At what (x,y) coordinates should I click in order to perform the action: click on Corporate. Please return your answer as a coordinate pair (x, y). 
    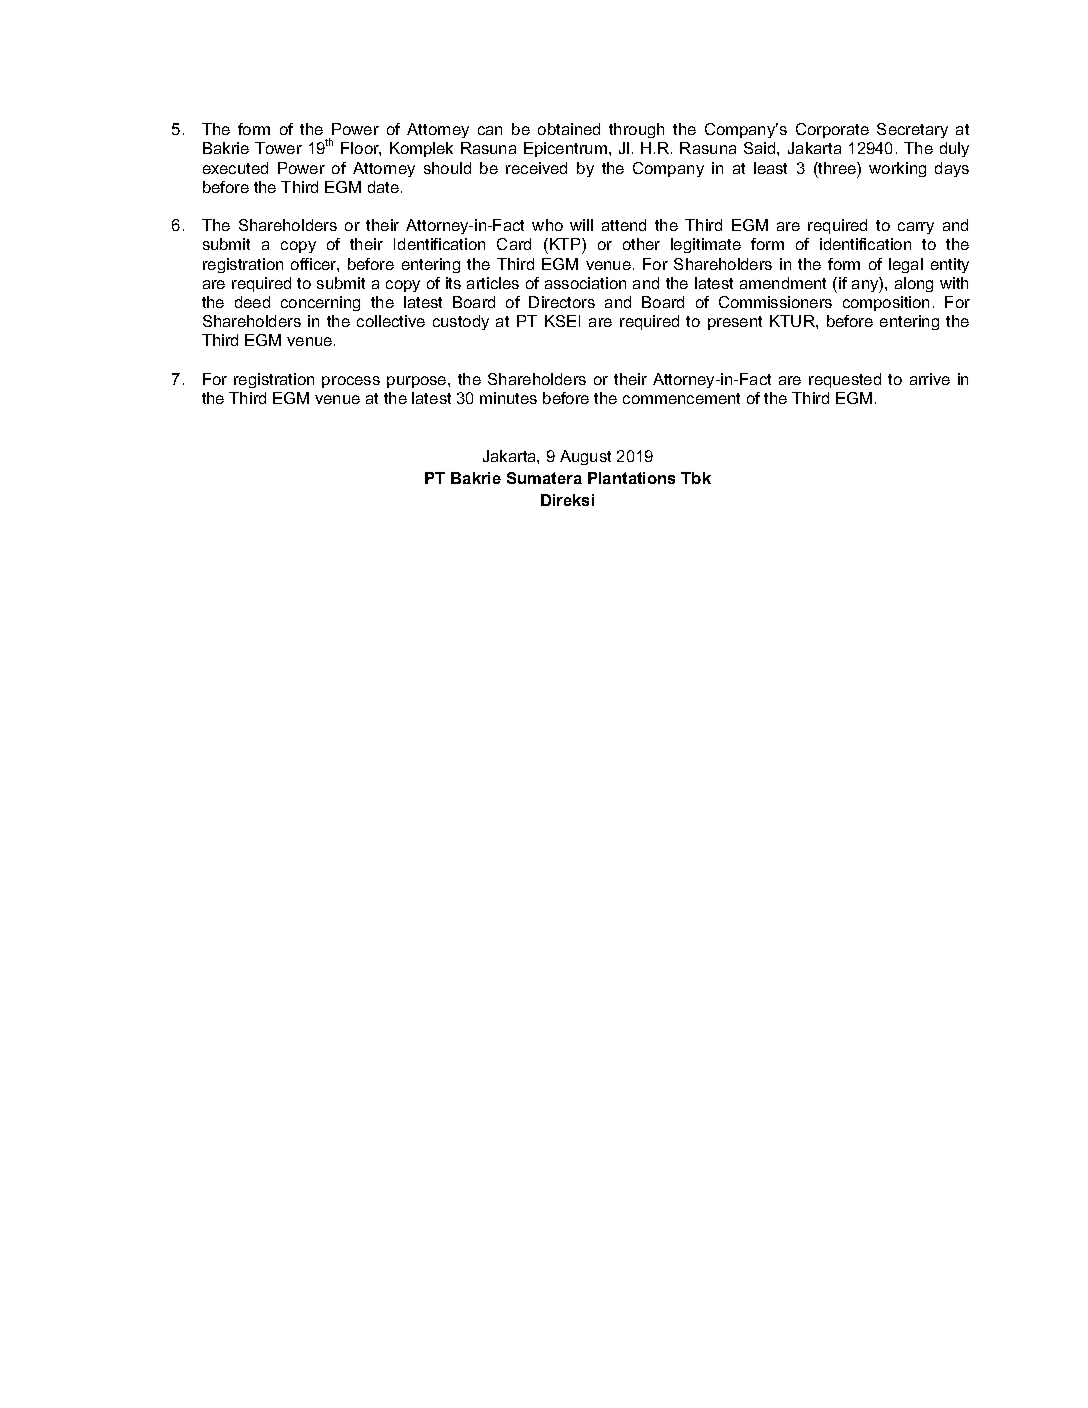
    Looking at the image, I should click on (832, 130).
